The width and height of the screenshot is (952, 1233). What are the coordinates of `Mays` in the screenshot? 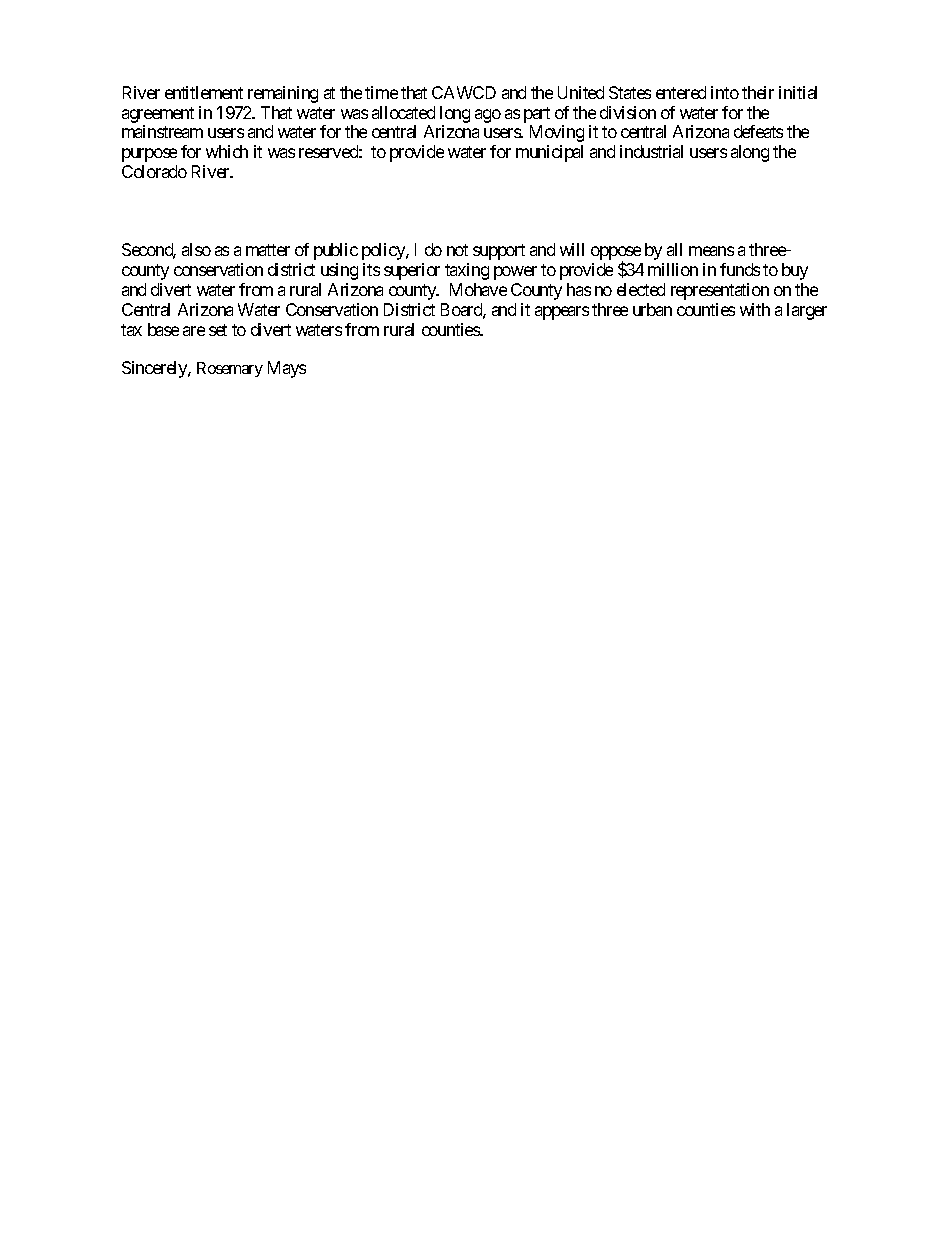 It's located at (287, 369).
